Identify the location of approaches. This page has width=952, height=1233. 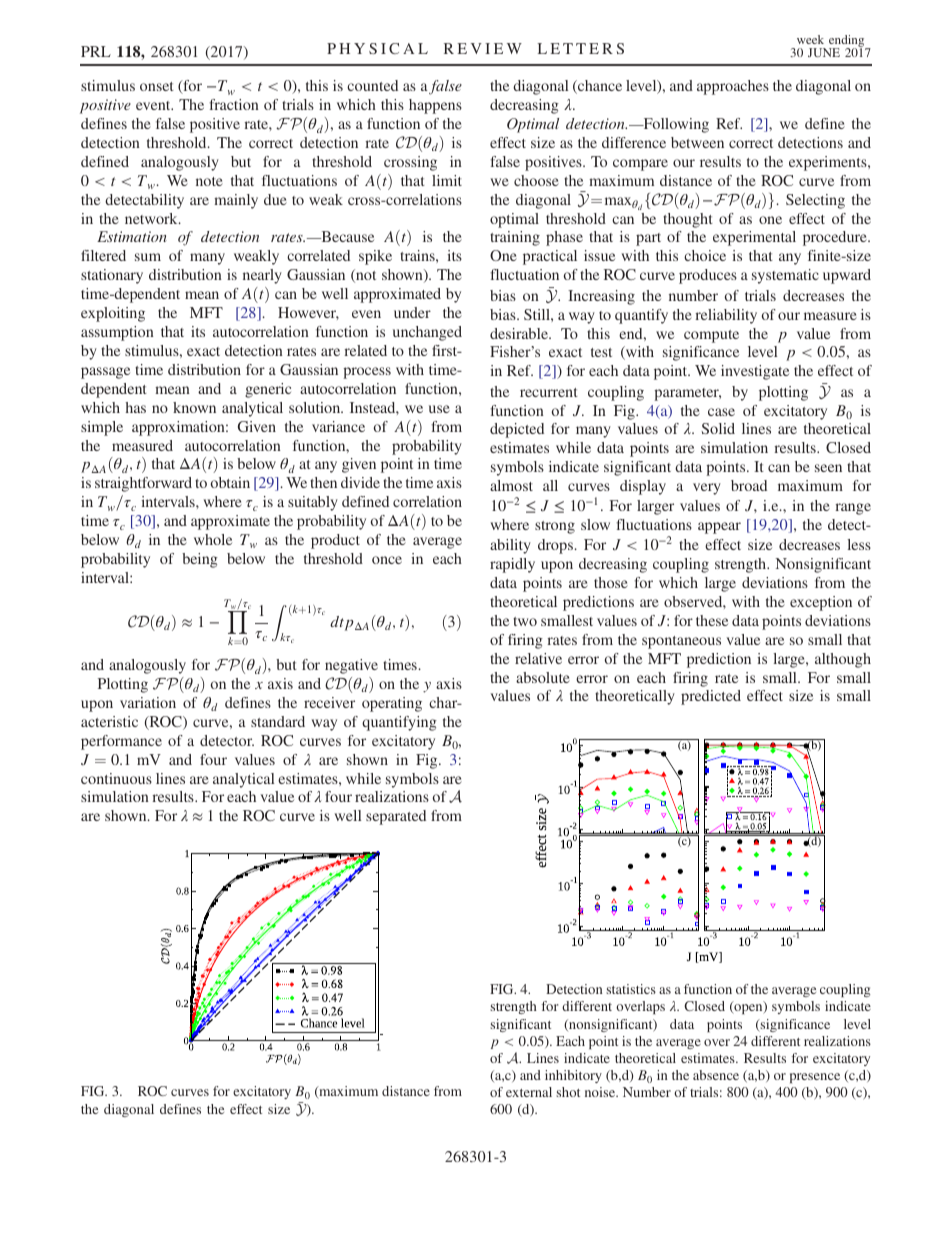
(733, 87).
